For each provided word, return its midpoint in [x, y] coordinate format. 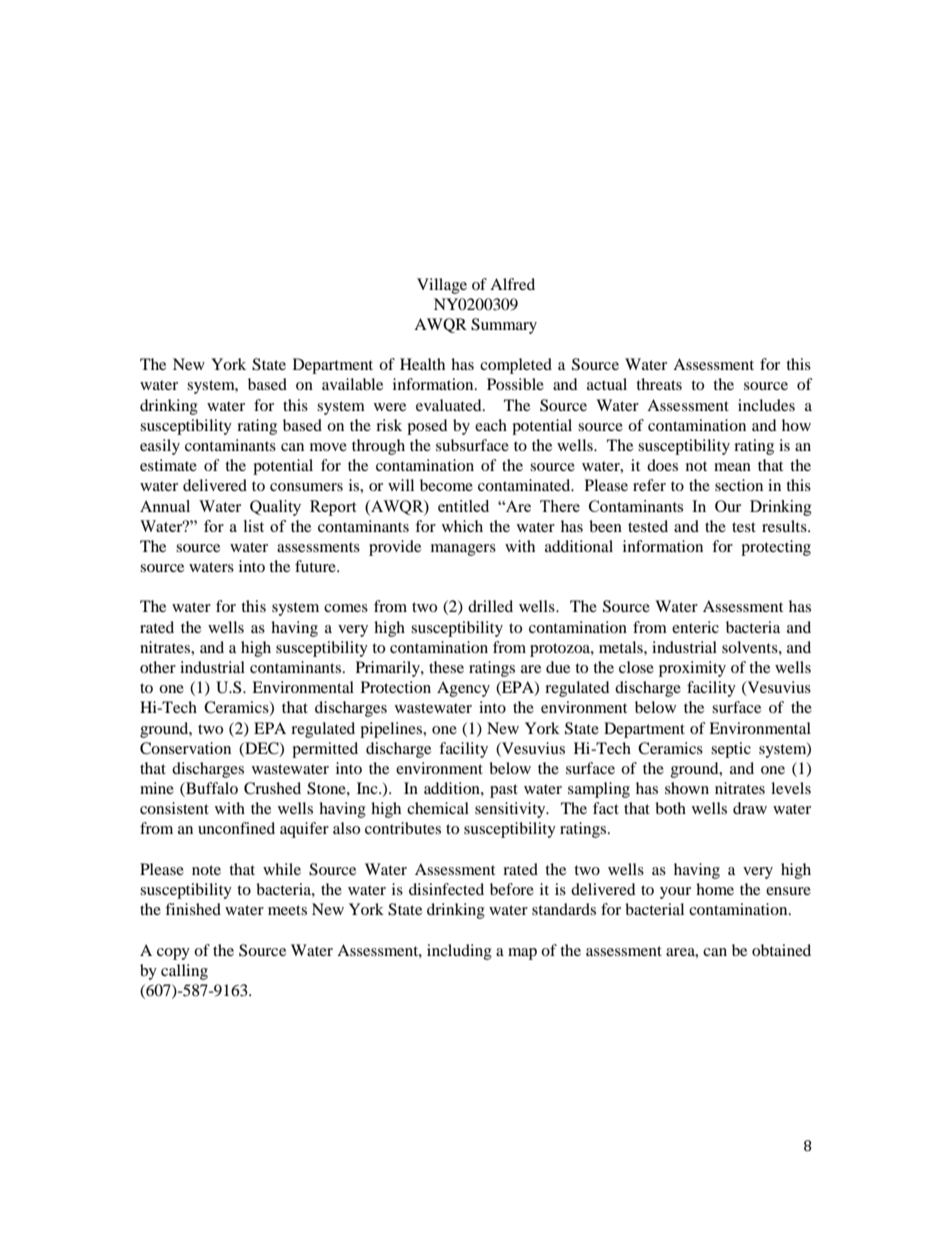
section [739, 485]
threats [659, 384]
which [462, 526]
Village [442, 286]
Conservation [185, 748]
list [254, 526]
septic [731, 750]
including [459, 952]
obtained [781, 950]
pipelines [392, 730]
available [352, 384]
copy [173, 954]
